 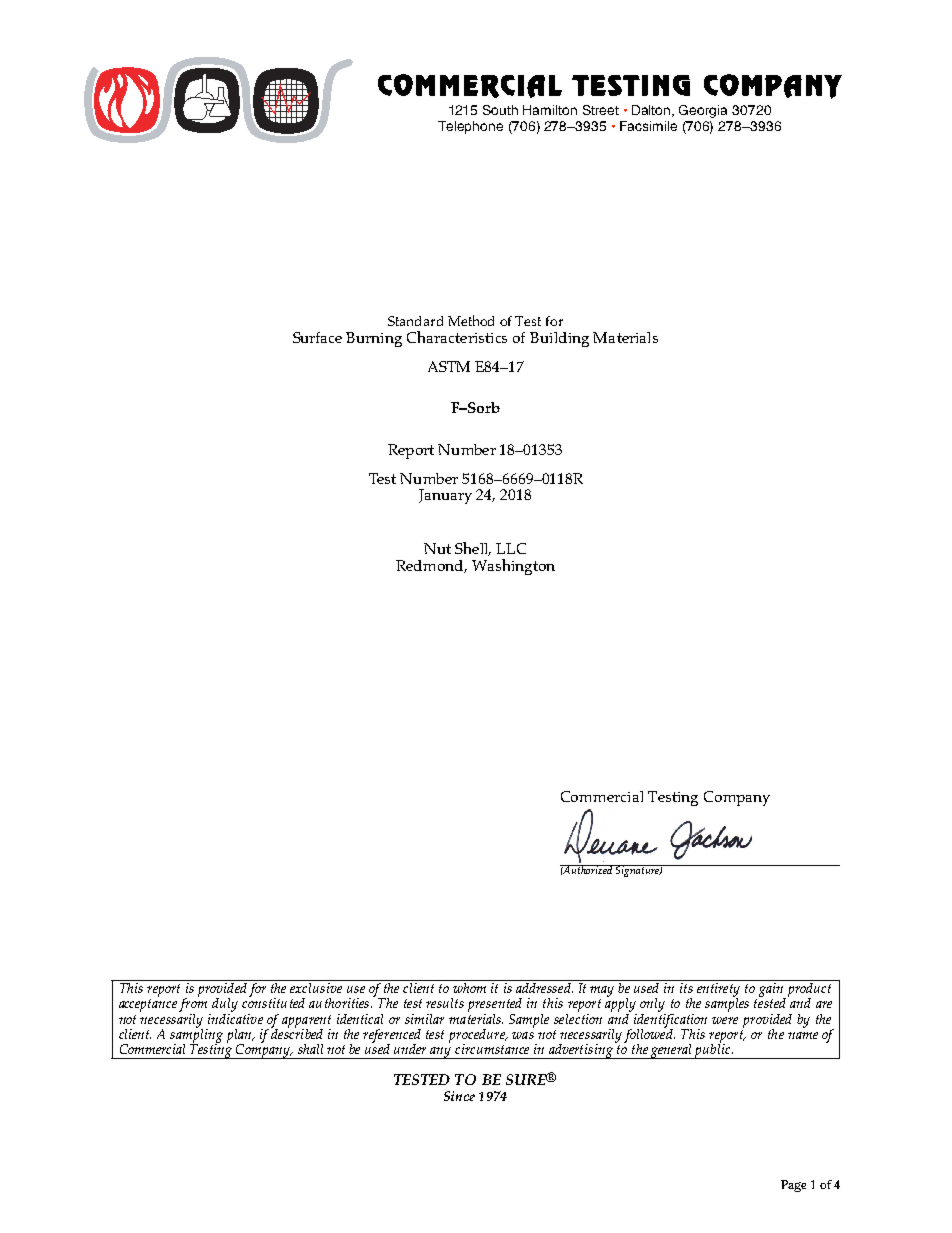 I want to click on Telephone, so click(x=470, y=127).
